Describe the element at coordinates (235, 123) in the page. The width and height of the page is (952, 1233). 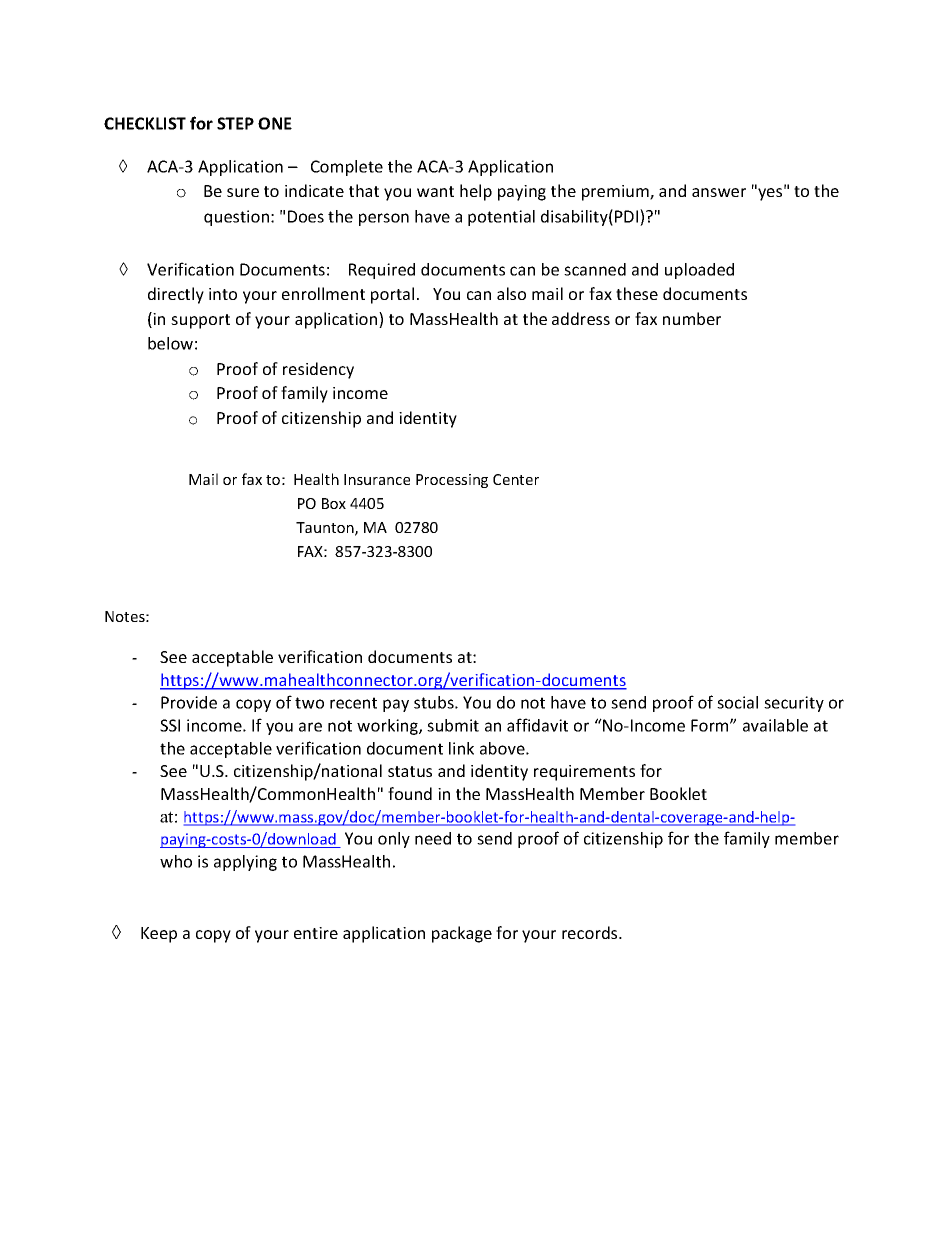
I see `STEP` at that location.
